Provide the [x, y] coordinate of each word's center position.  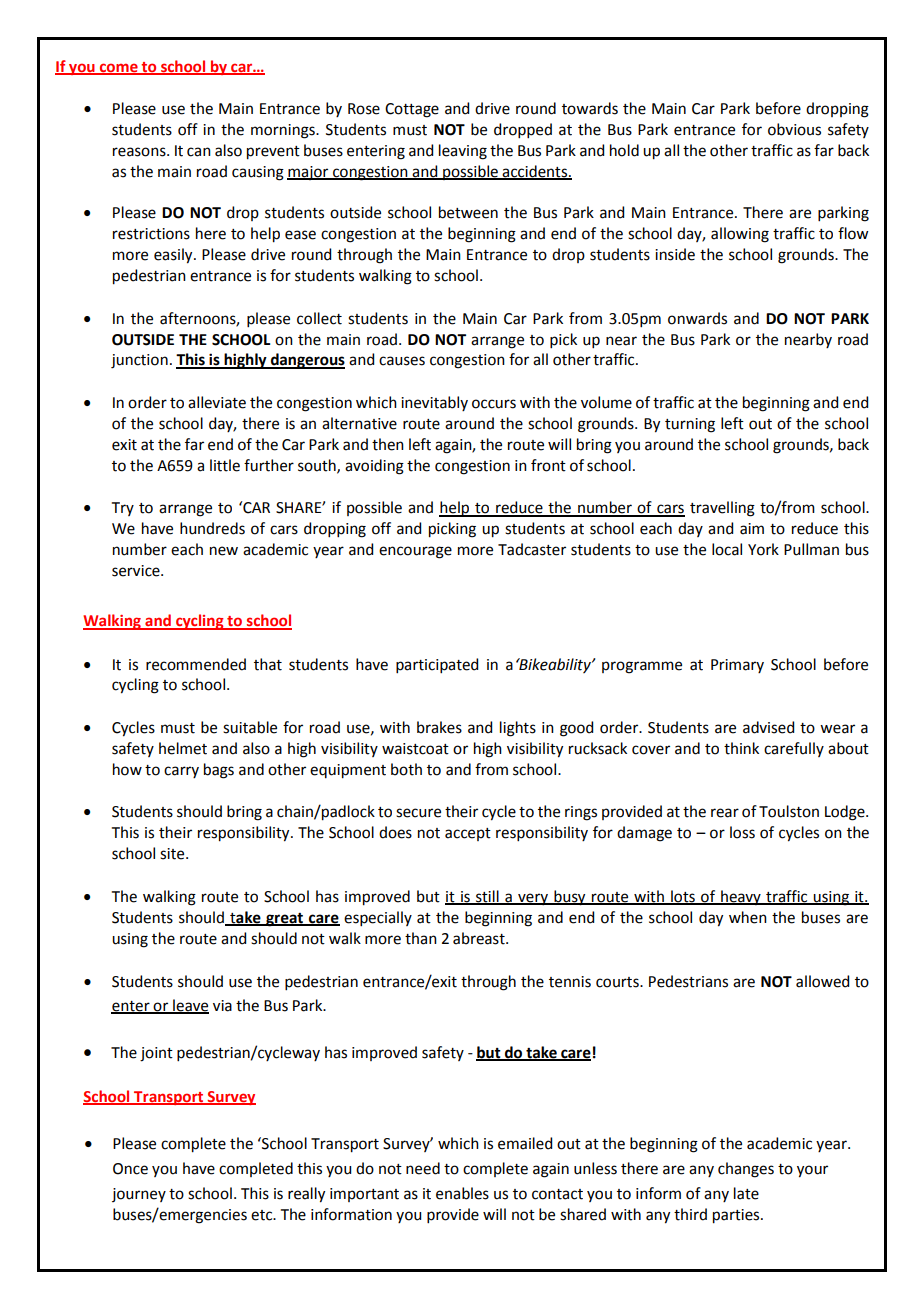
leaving [463, 152]
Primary [737, 666]
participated [437, 665]
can [199, 152]
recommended [196, 664]
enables [462, 1193]
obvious [794, 129]
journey [139, 1195]
